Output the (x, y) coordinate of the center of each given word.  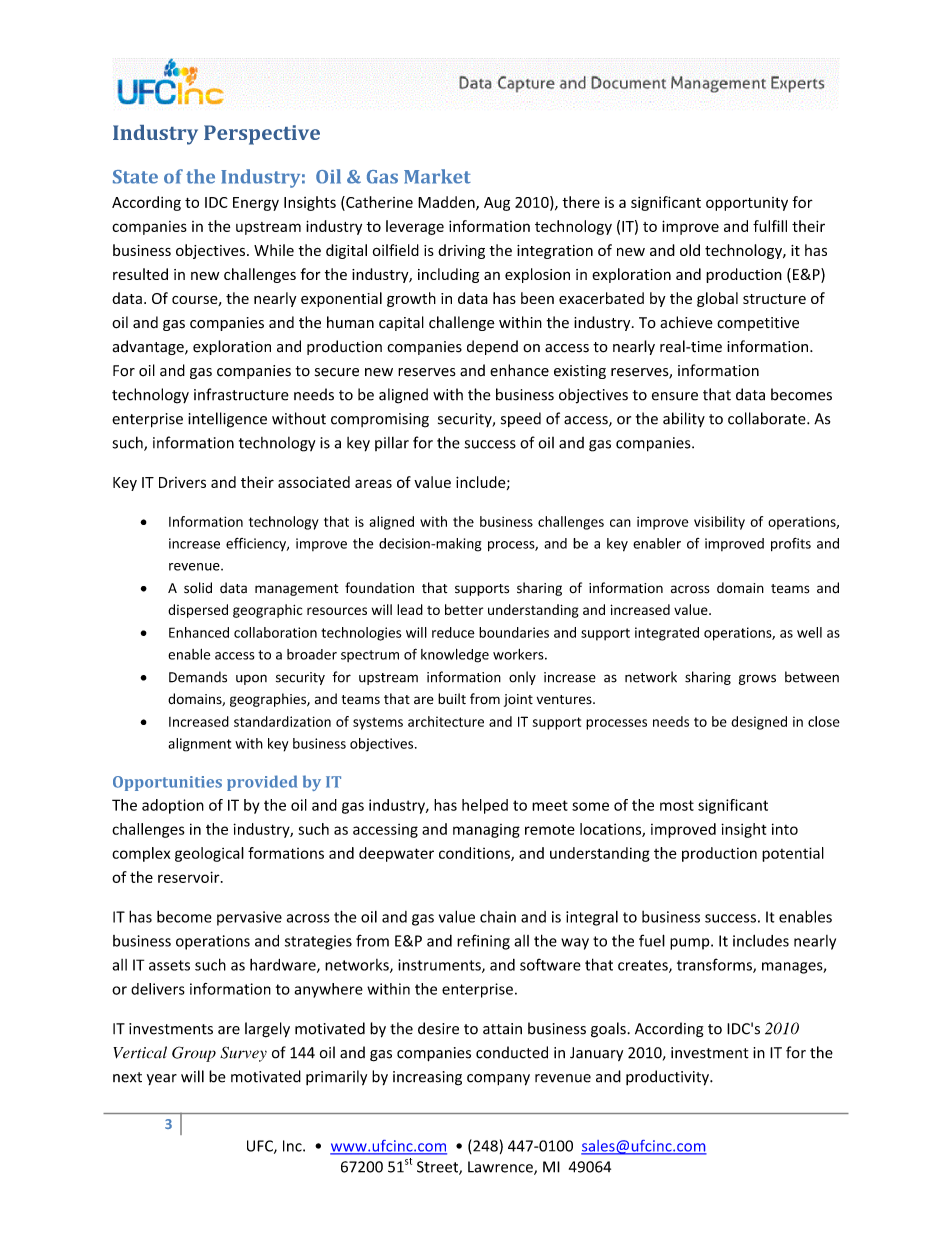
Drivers (182, 482)
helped (485, 806)
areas (373, 483)
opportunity (747, 204)
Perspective (262, 135)
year (162, 1079)
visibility (719, 523)
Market (437, 176)
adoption (173, 806)
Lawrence (501, 1168)
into (785, 829)
